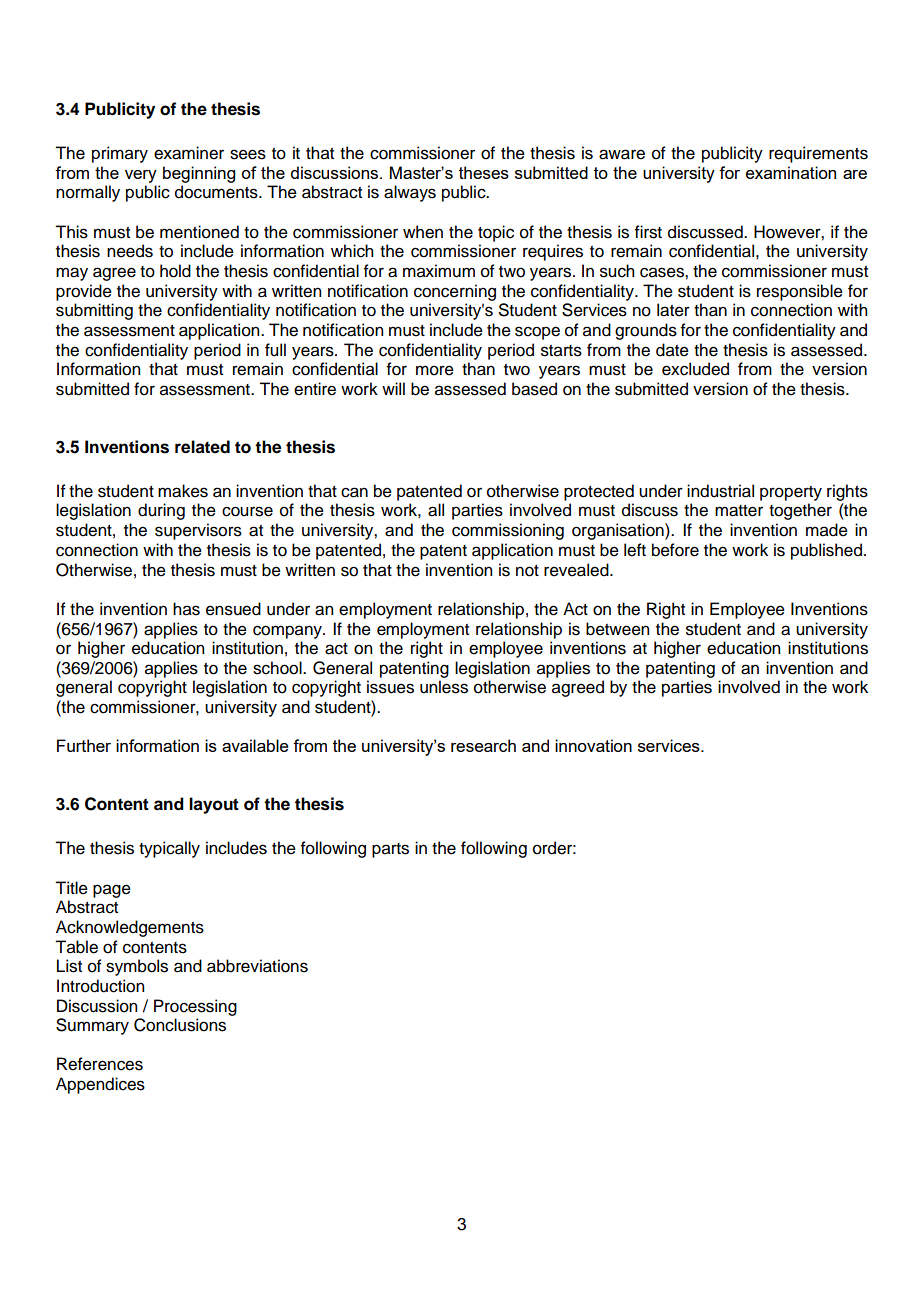 The width and height of the image is (924, 1308). Describe the element at coordinates (435, 370) in the image. I see `more` at that location.
